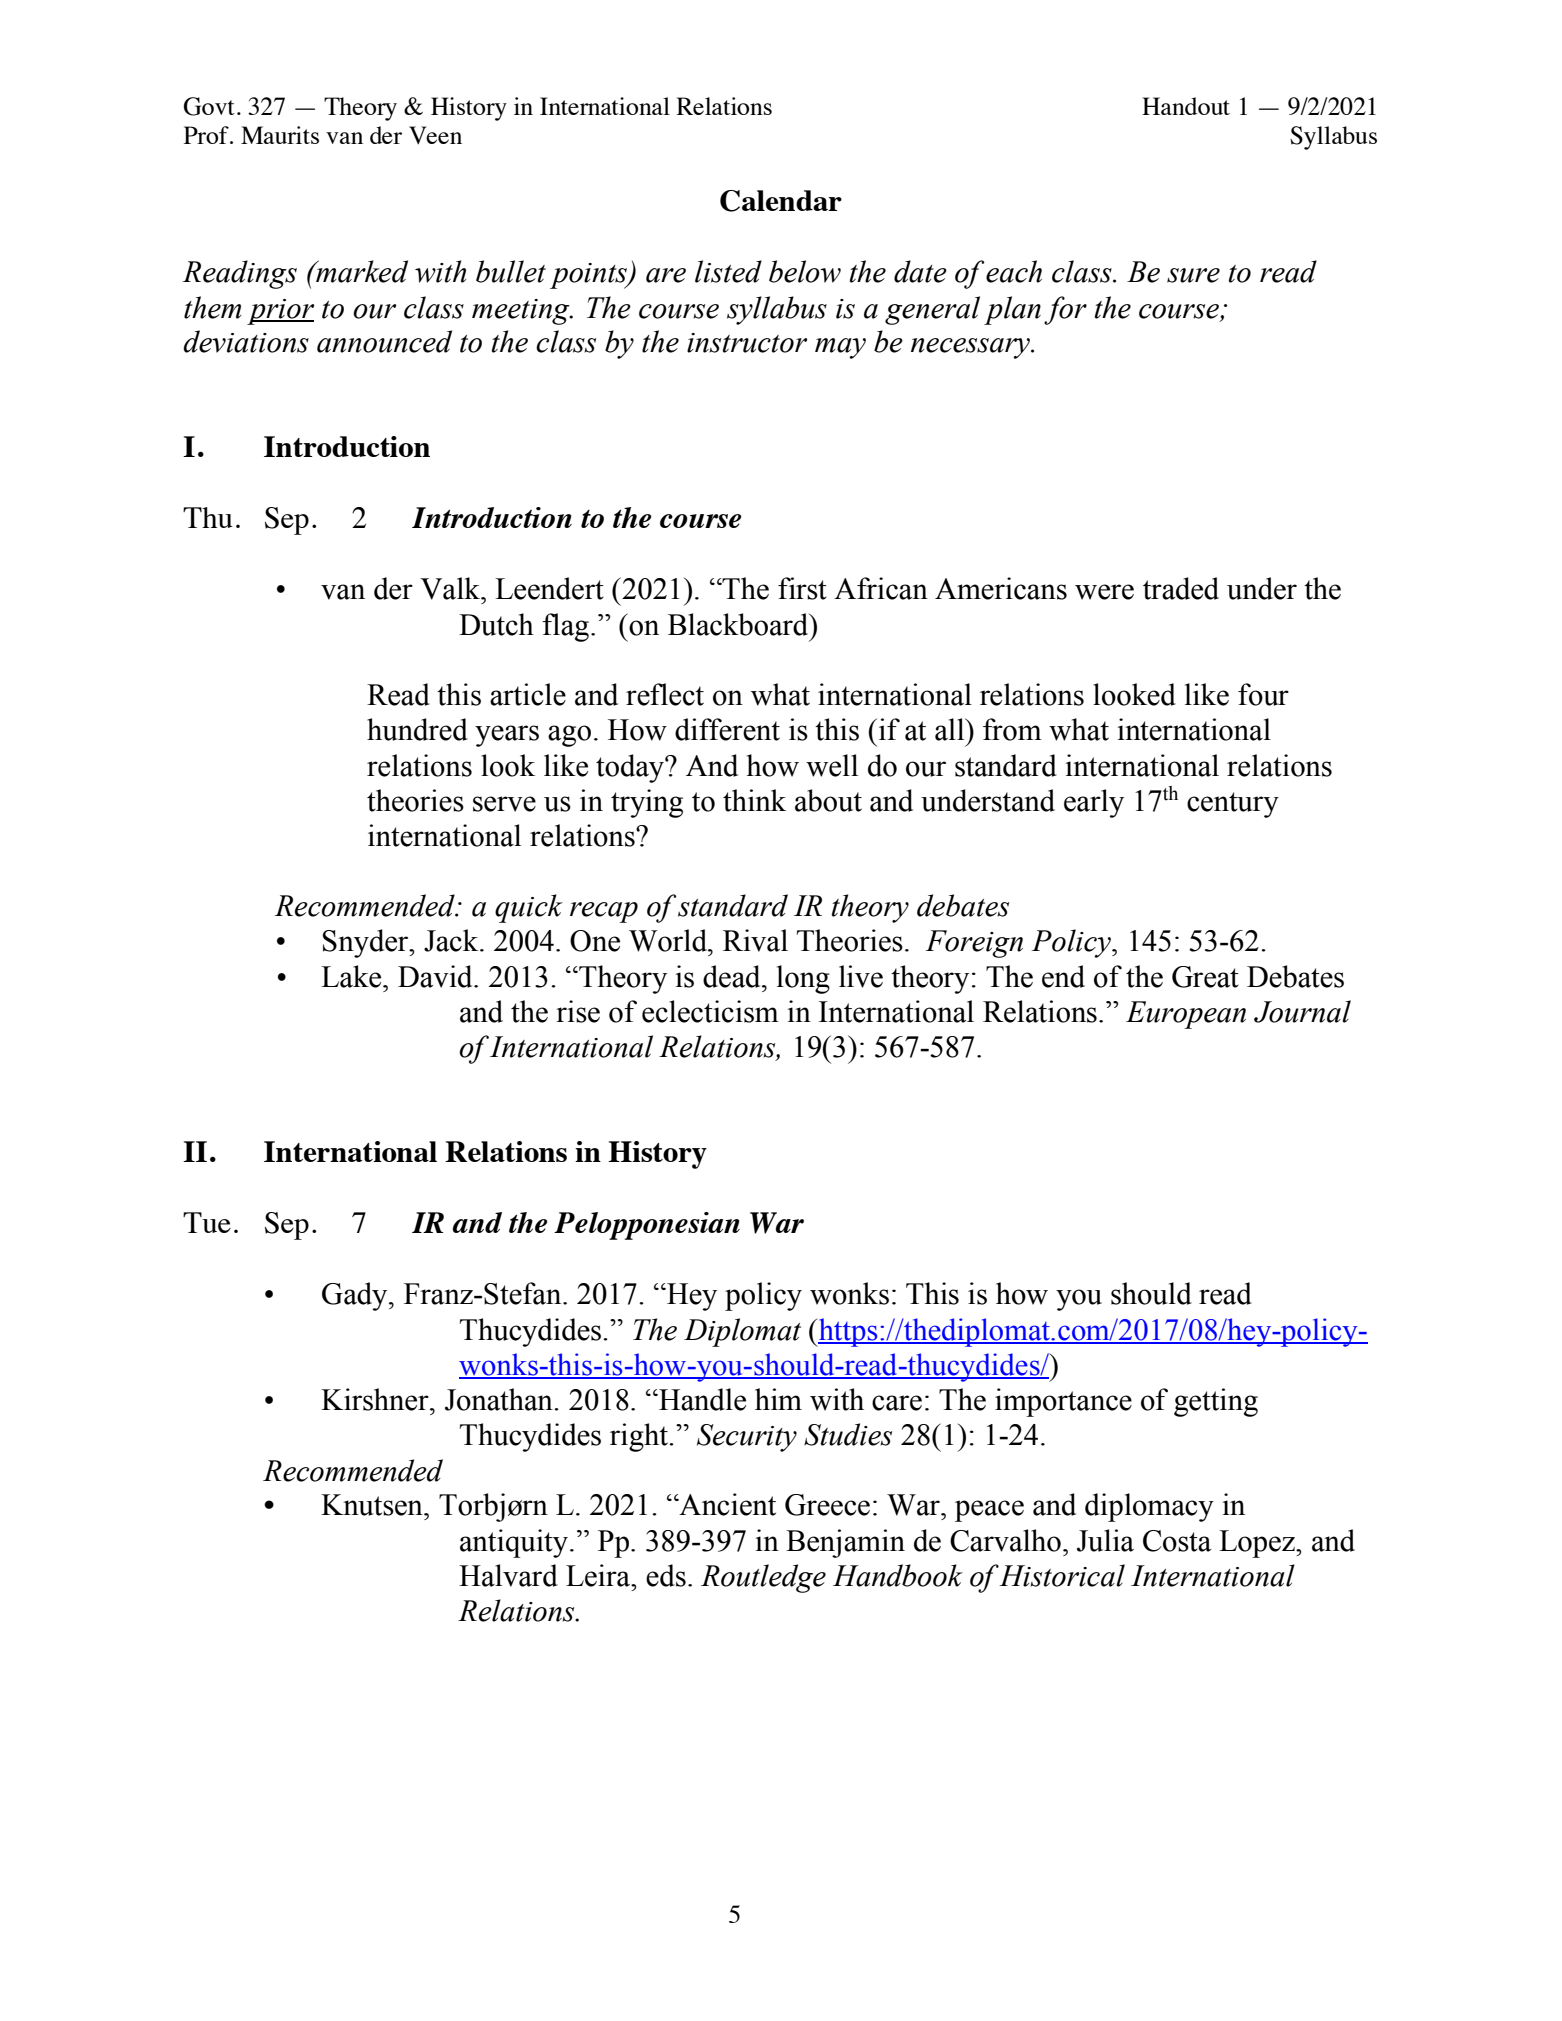 This page has width=1562, height=2021. Describe the element at coordinates (728, 271) in the page. I see `listed` at that location.
